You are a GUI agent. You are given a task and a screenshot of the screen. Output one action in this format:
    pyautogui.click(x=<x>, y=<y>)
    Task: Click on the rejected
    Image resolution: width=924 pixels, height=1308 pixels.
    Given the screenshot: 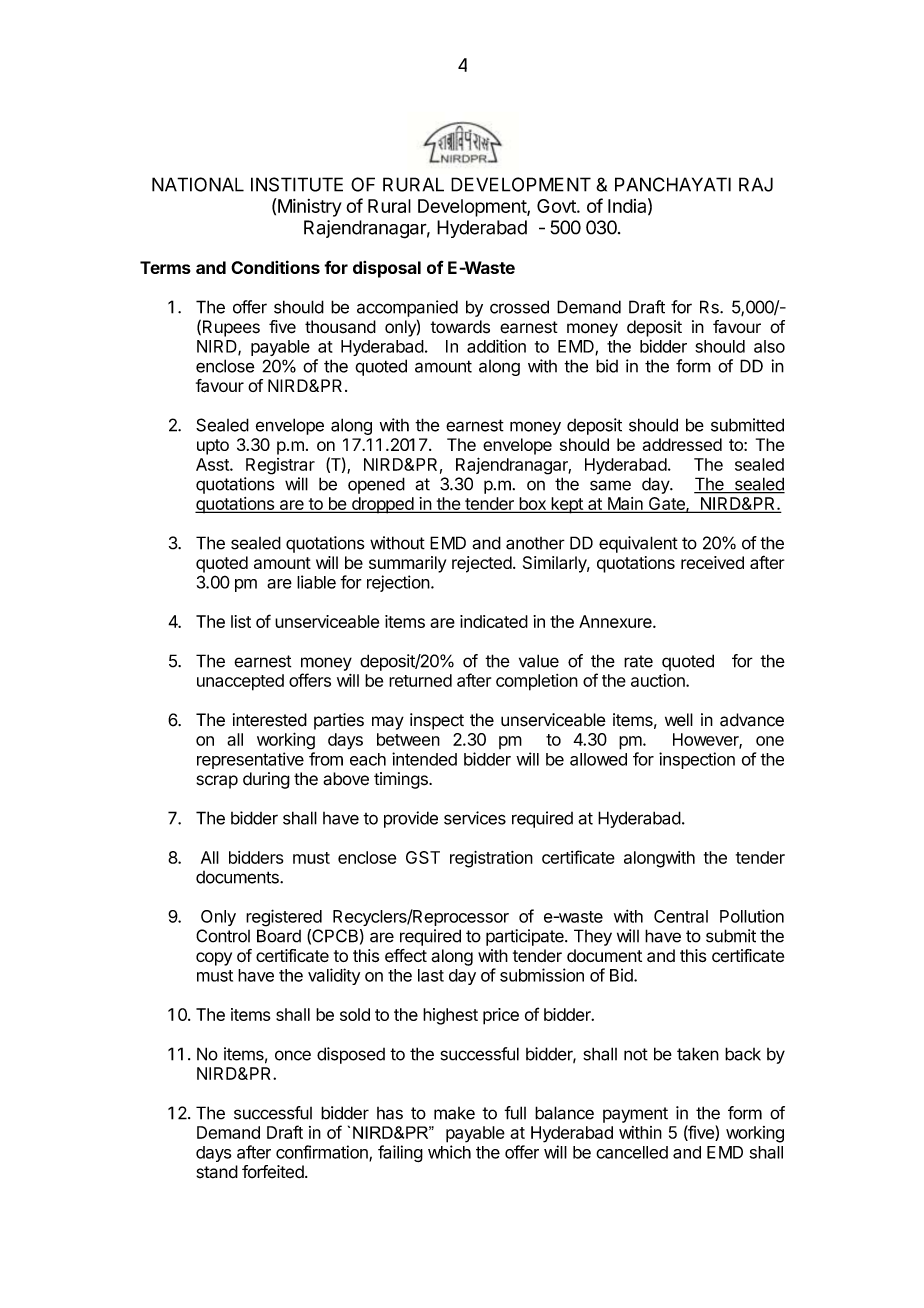 What is the action you would take?
    pyautogui.click(x=482, y=564)
